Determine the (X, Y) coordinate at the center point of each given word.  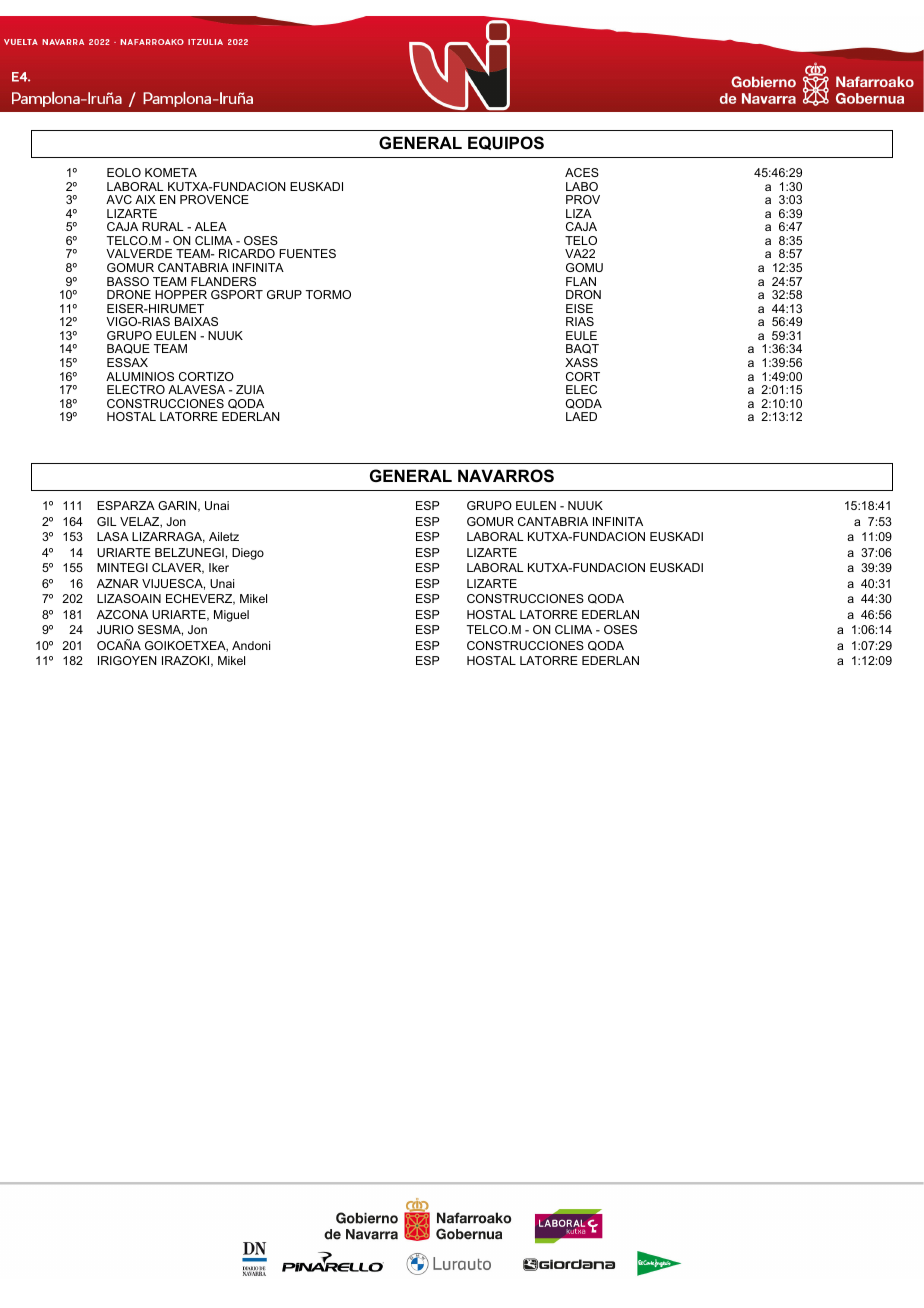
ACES (582, 172)
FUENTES (307, 253)
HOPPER (181, 294)
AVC (119, 199)
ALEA (211, 226)
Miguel (231, 616)
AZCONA (122, 614)
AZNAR (118, 583)
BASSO (128, 281)
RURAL (163, 226)
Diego (248, 554)
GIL (107, 521)
